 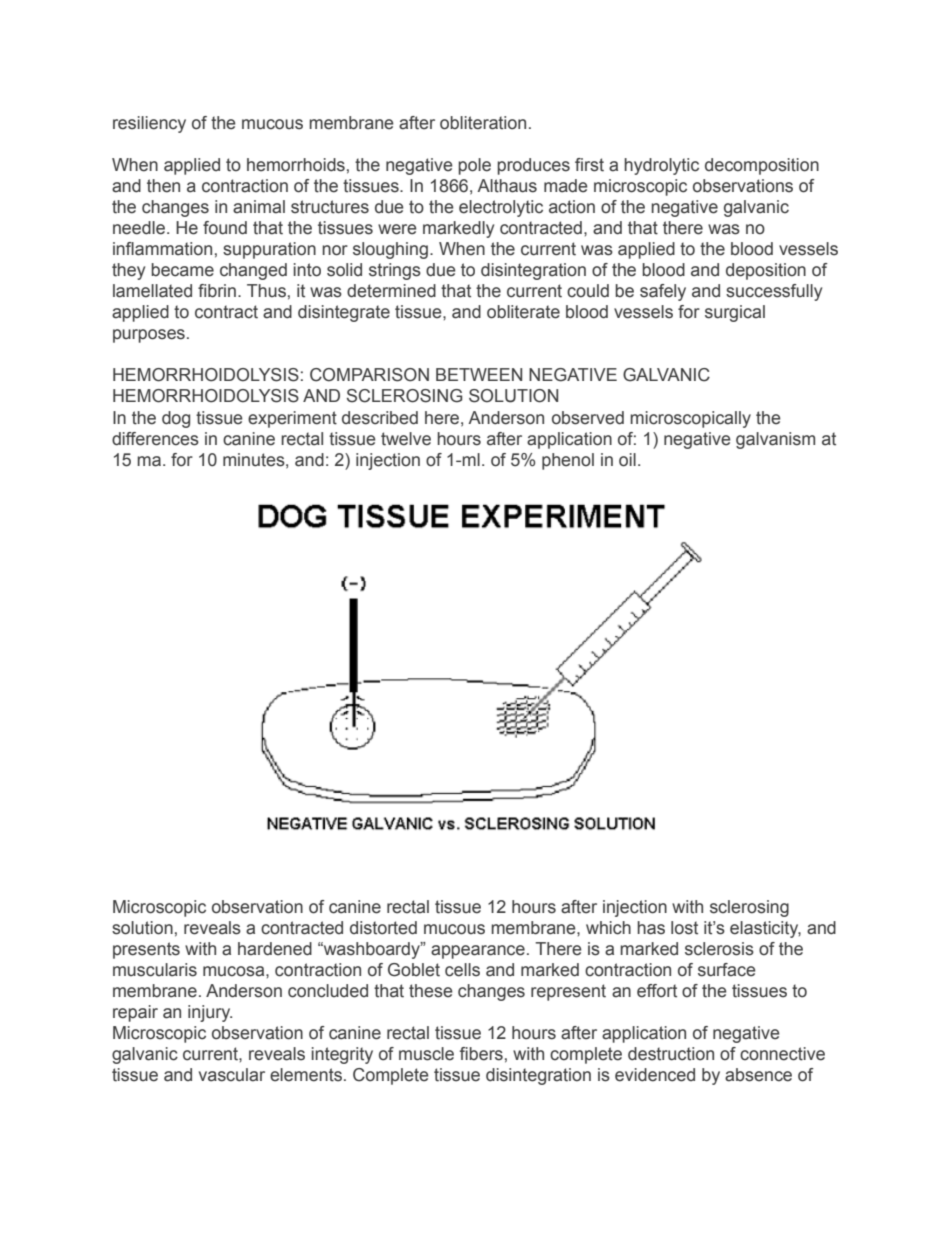 What do you see at coordinates (671, 1054) in the screenshot?
I see `destruction` at bounding box center [671, 1054].
